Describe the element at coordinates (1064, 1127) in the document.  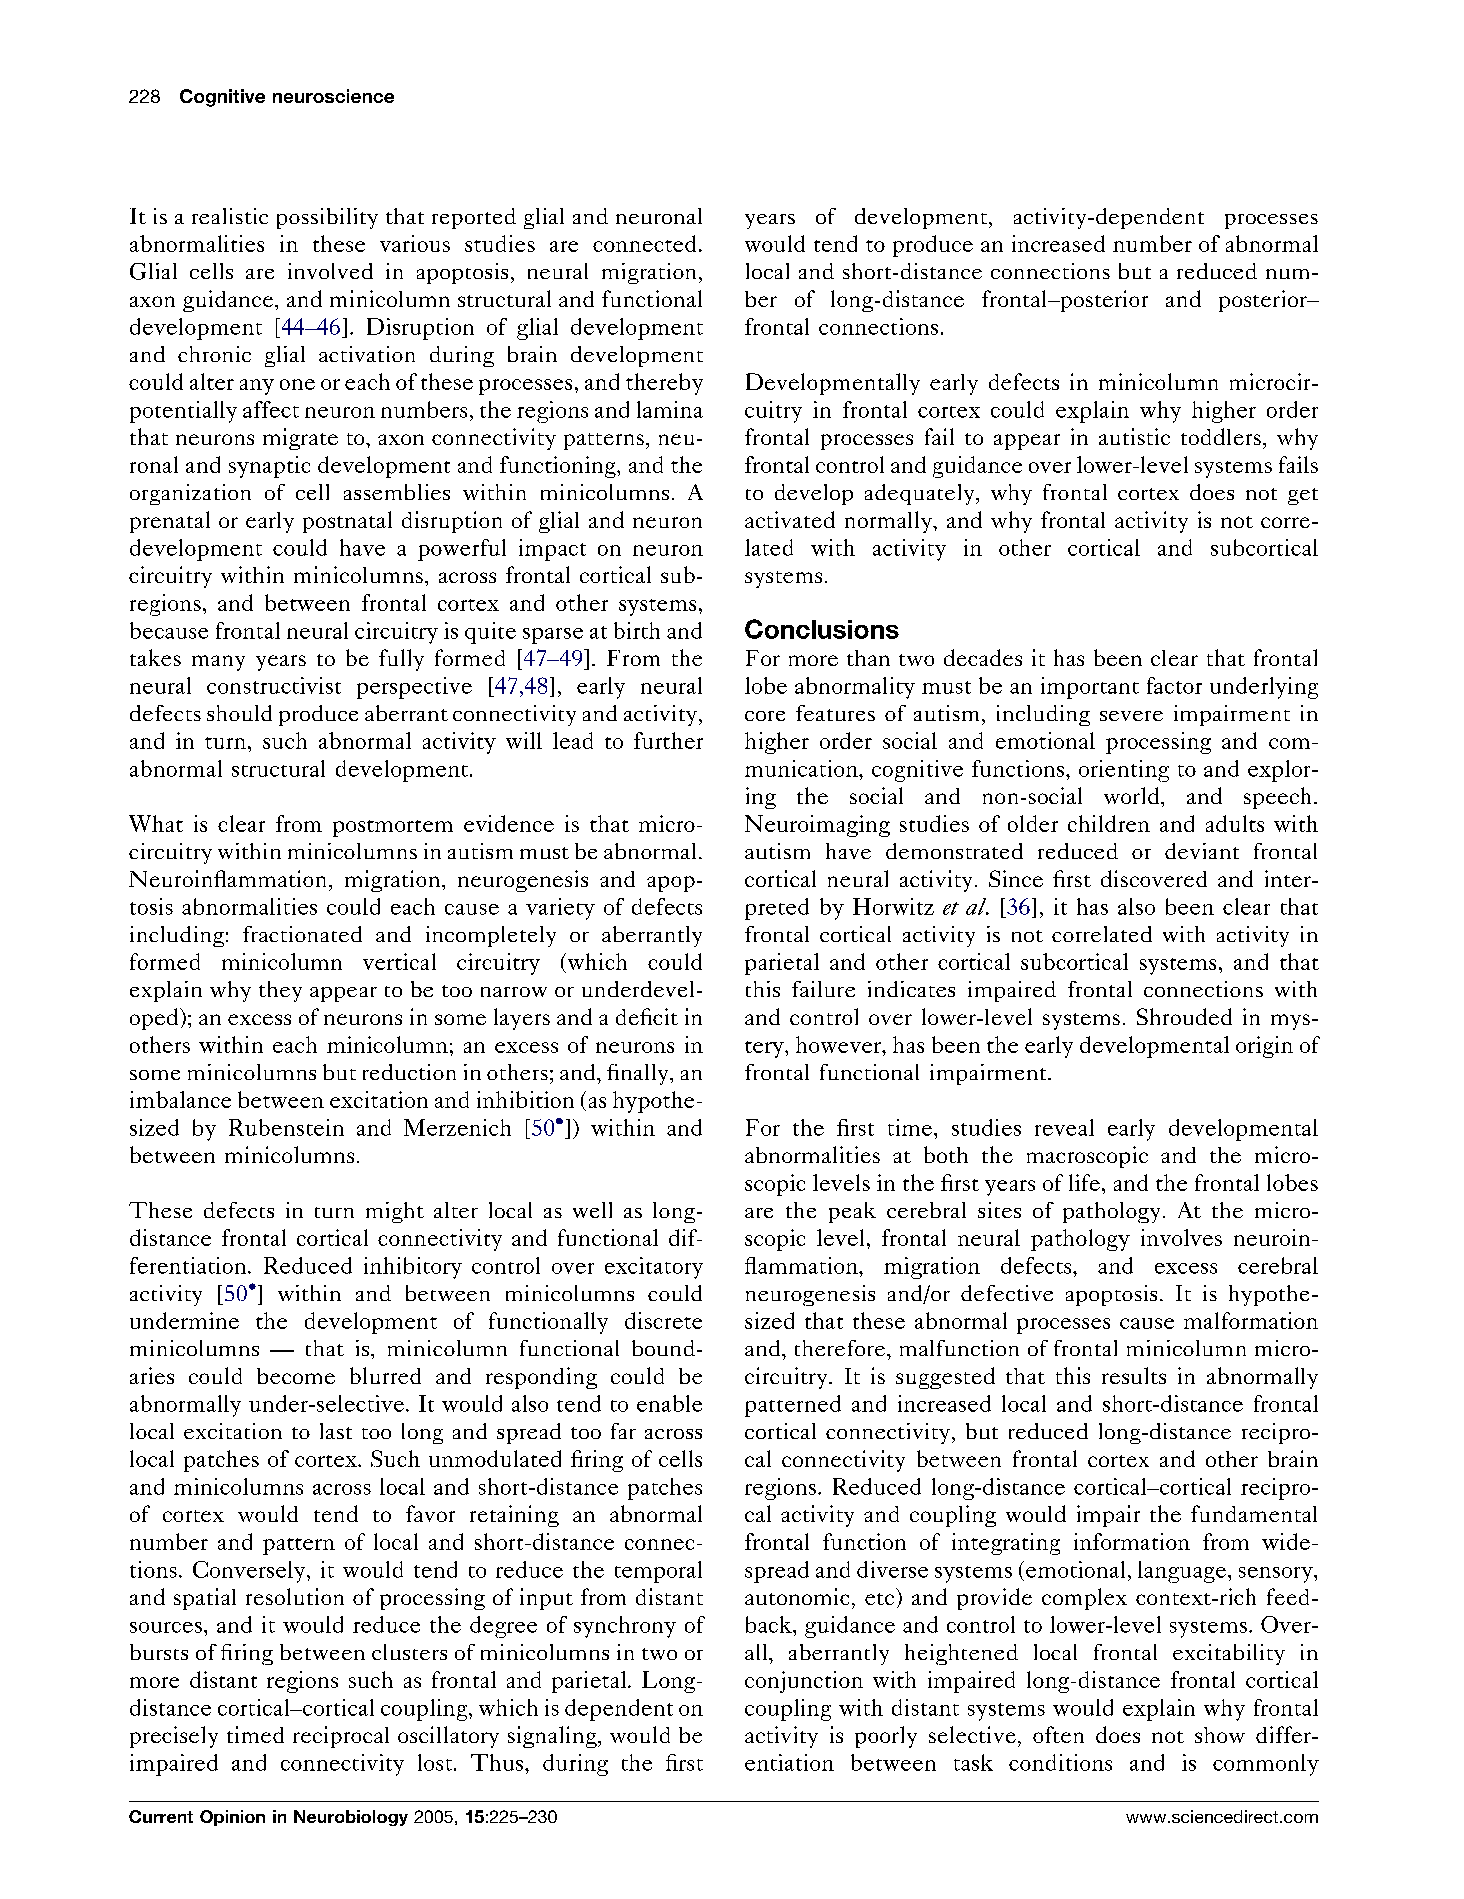
I see `reveal` at that location.
